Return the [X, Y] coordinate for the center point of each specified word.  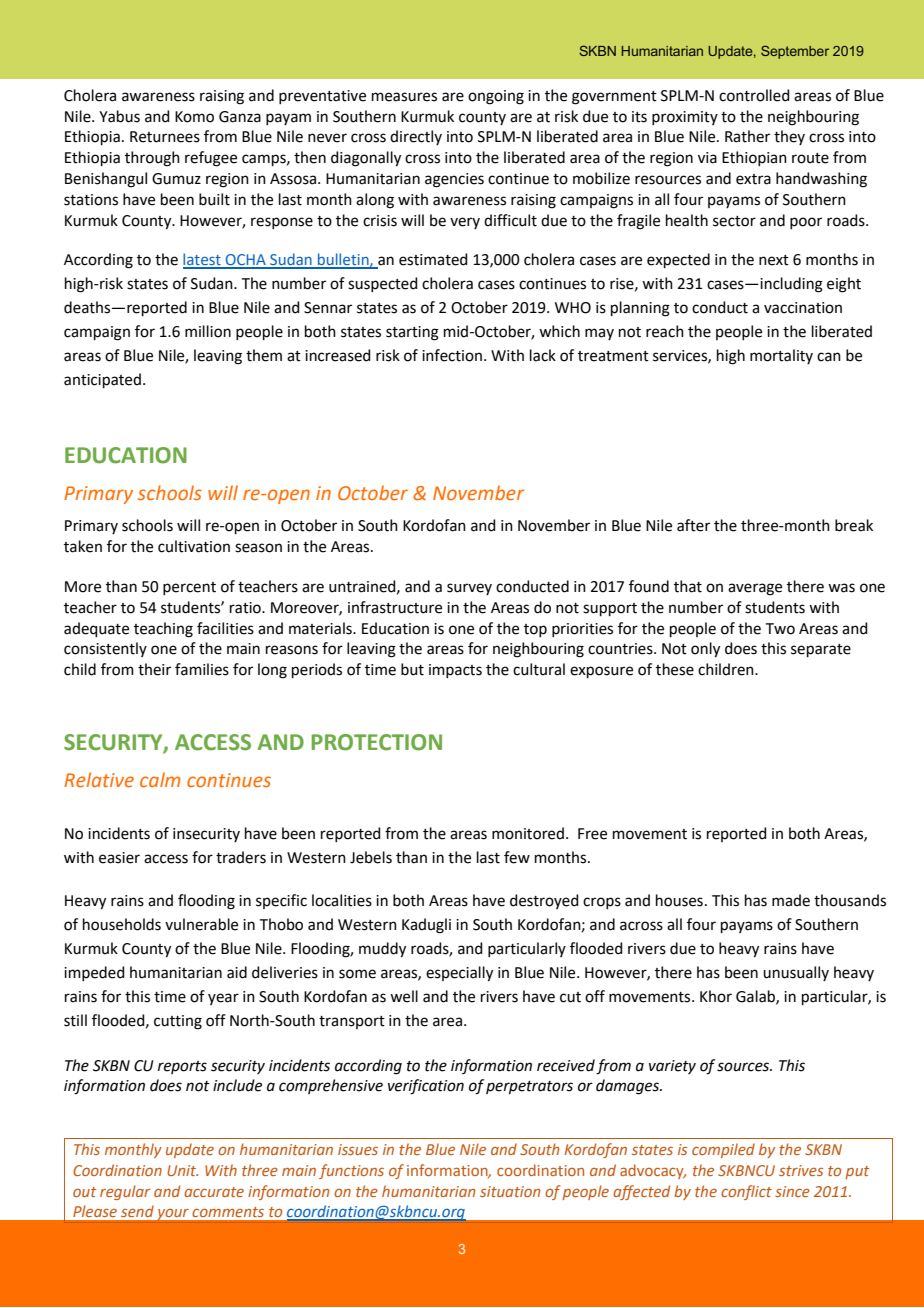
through [152, 159]
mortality [781, 356]
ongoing [496, 97]
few [517, 857]
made [791, 900]
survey [469, 589]
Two [780, 629]
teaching [163, 630]
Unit [182, 1170]
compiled [723, 1150]
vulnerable [201, 924]
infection [452, 355]
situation [510, 1191]
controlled [754, 95]
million [208, 331]
